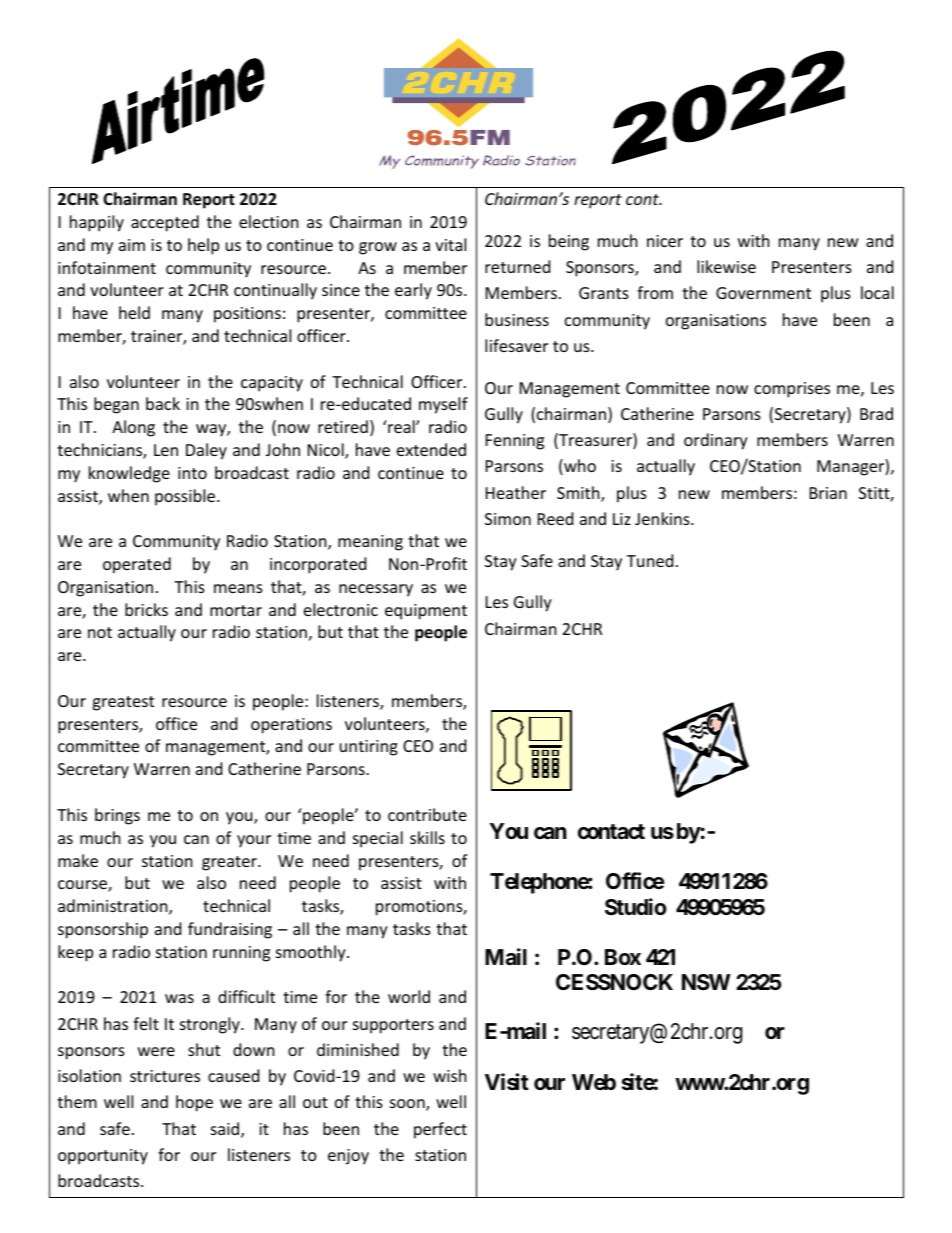 Image resolution: width=952 pixels, height=1233 pixels. What do you see at coordinates (650, 560) in the screenshot?
I see `Tuned` at bounding box center [650, 560].
